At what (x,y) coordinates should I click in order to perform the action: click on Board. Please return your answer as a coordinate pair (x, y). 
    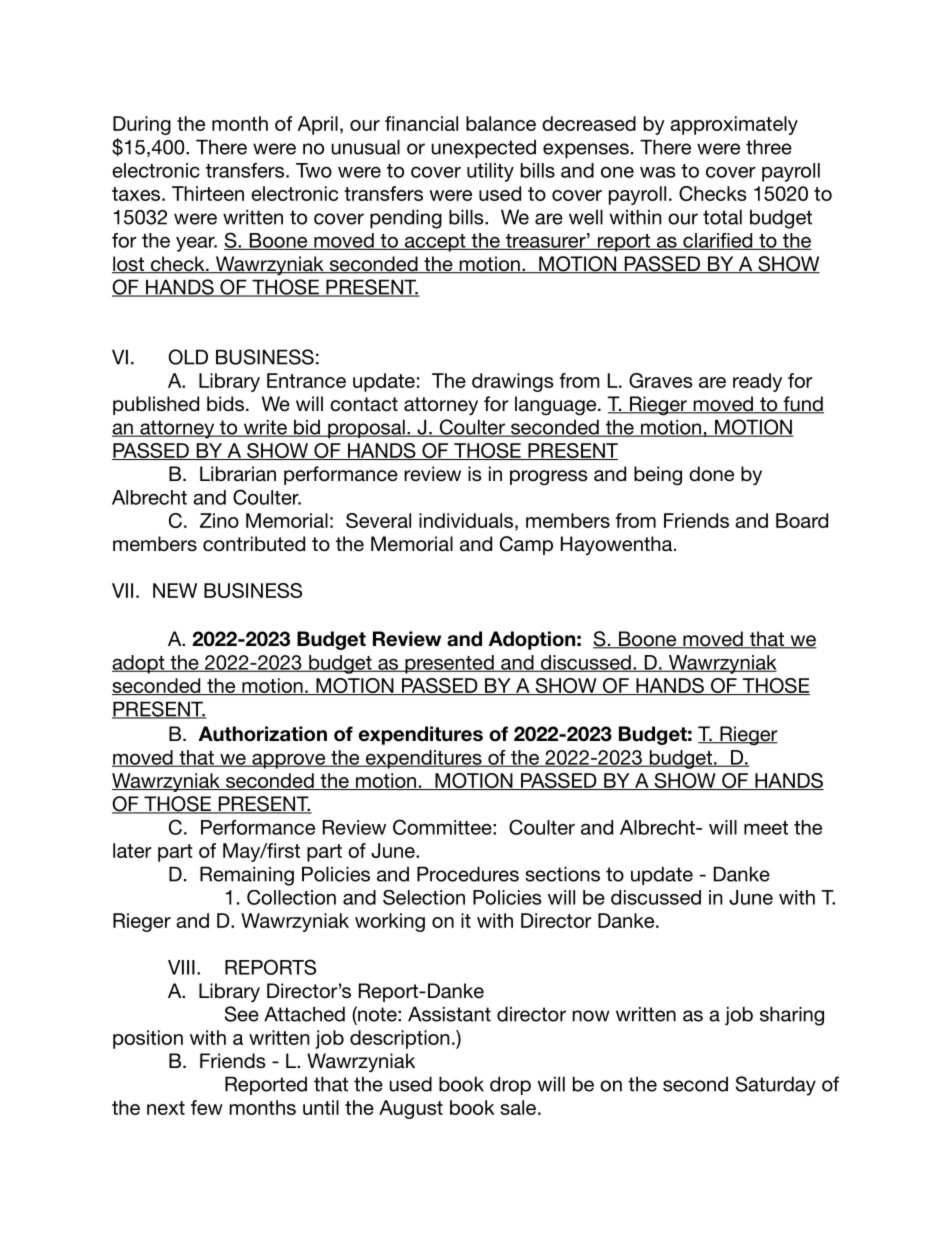
    Looking at the image, I should click on (802, 520).
